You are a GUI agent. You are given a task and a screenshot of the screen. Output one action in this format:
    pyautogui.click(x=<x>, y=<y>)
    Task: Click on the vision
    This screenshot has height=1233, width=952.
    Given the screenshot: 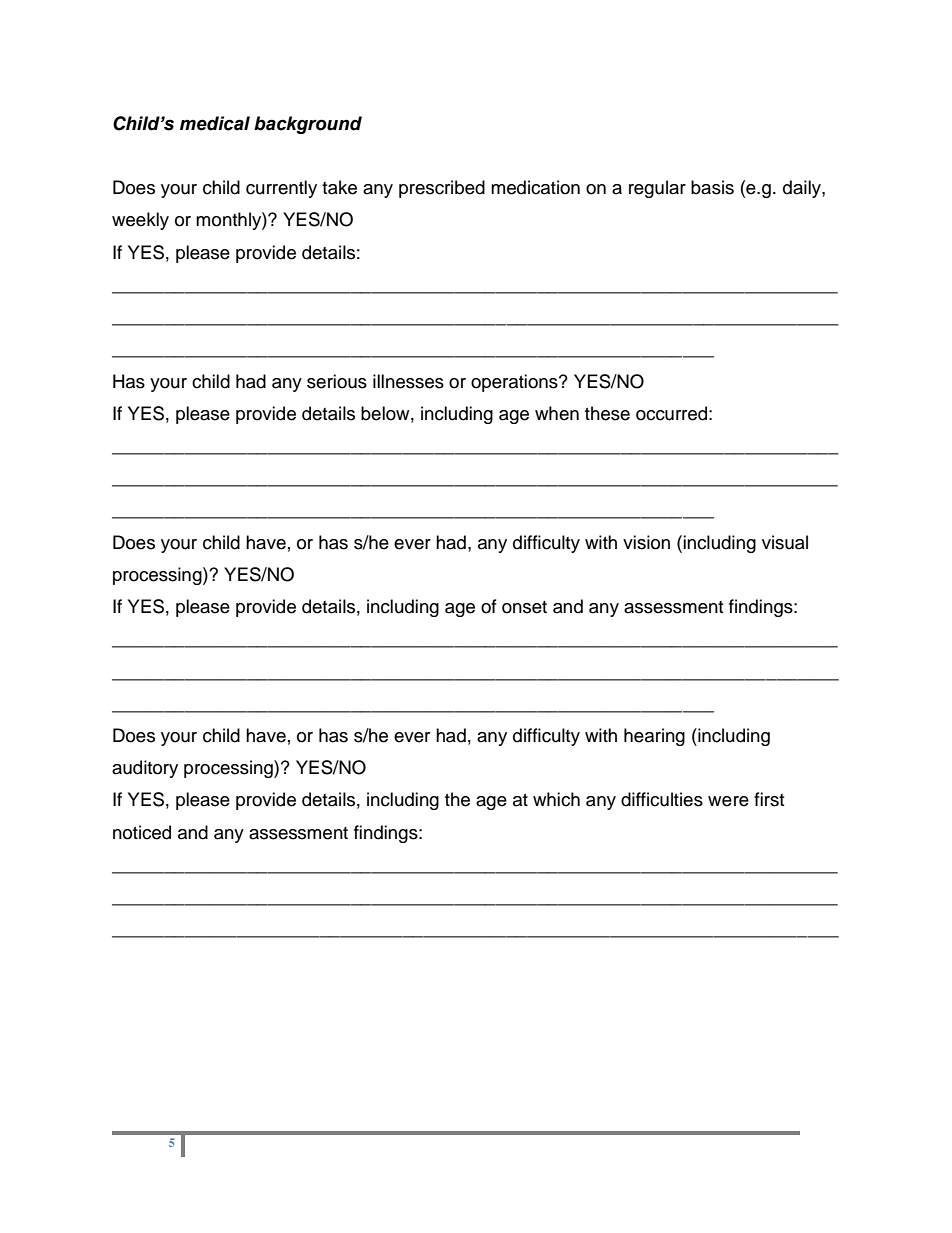 What is the action you would take?
    pyautogui.click(x=646, y=542)
